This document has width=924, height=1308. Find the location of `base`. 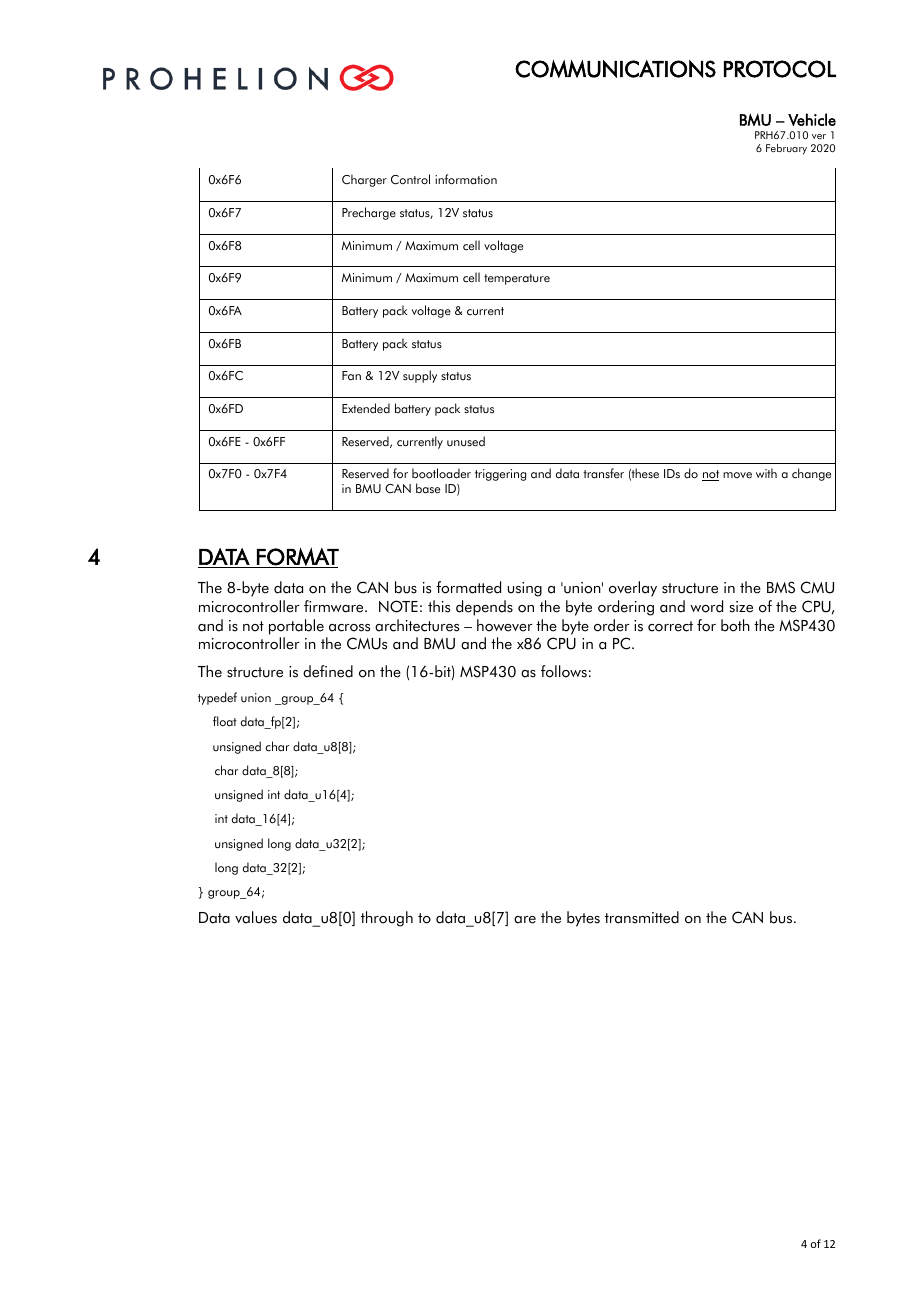

base is located at coordinates (428, 488).
